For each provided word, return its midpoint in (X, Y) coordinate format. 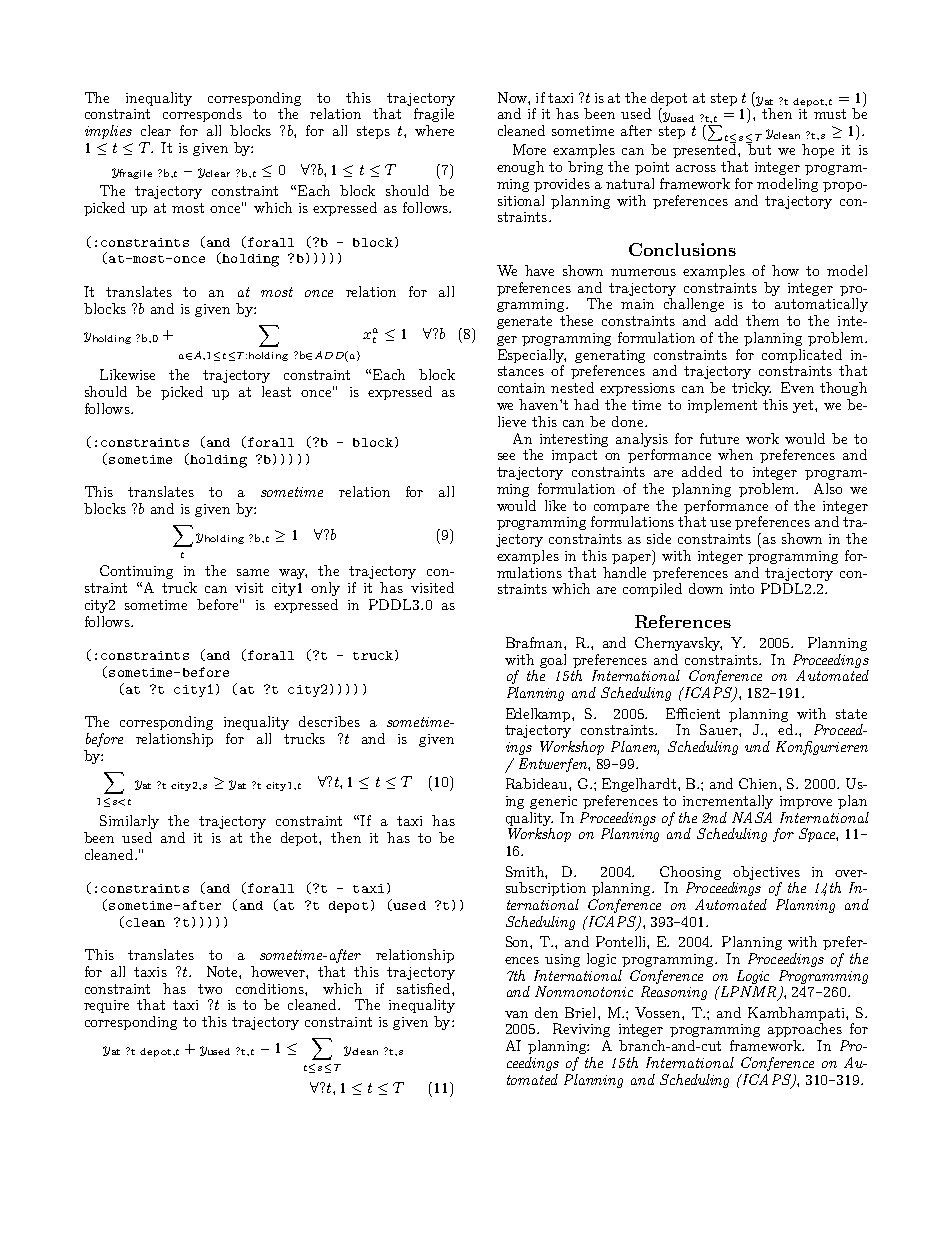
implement (722, 406)
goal (553, 661)
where (434, 130)
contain (521, 388)
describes (329, 721)
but (759, 148)
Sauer (720, 729)
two (210, 989)
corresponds (202, 115)
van (516, 1014)
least (276, 391)
